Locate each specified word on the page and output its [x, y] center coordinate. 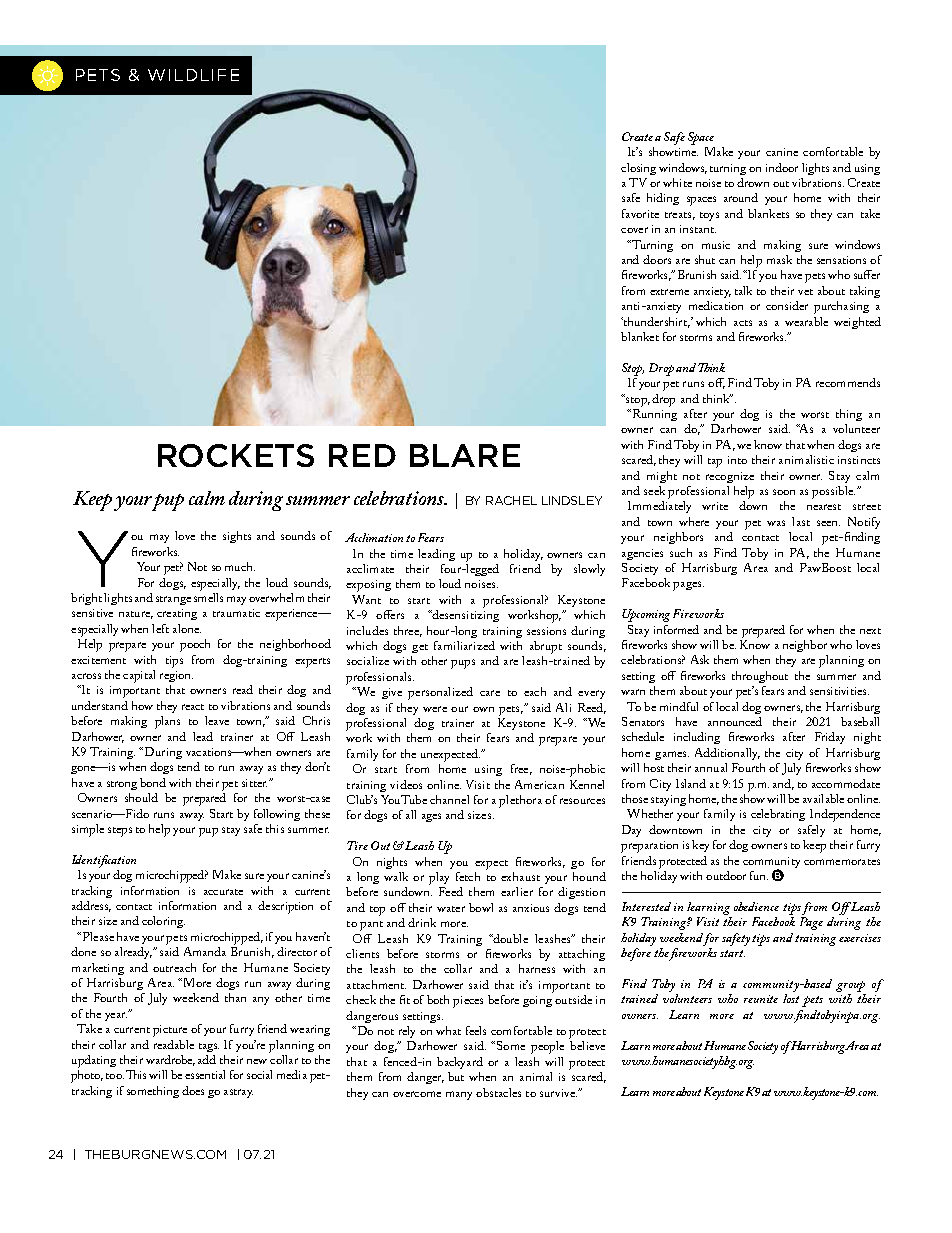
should [141, 797]
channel [449, 799]
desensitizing [465, 614]
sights [237, 537]
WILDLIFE [193, 75]
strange [173, 600]
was [776, 523]
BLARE [465, 455]
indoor [782, 167]
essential [205, 1074]
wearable [806, 321]
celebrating [778, 815]
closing [638, 169]
